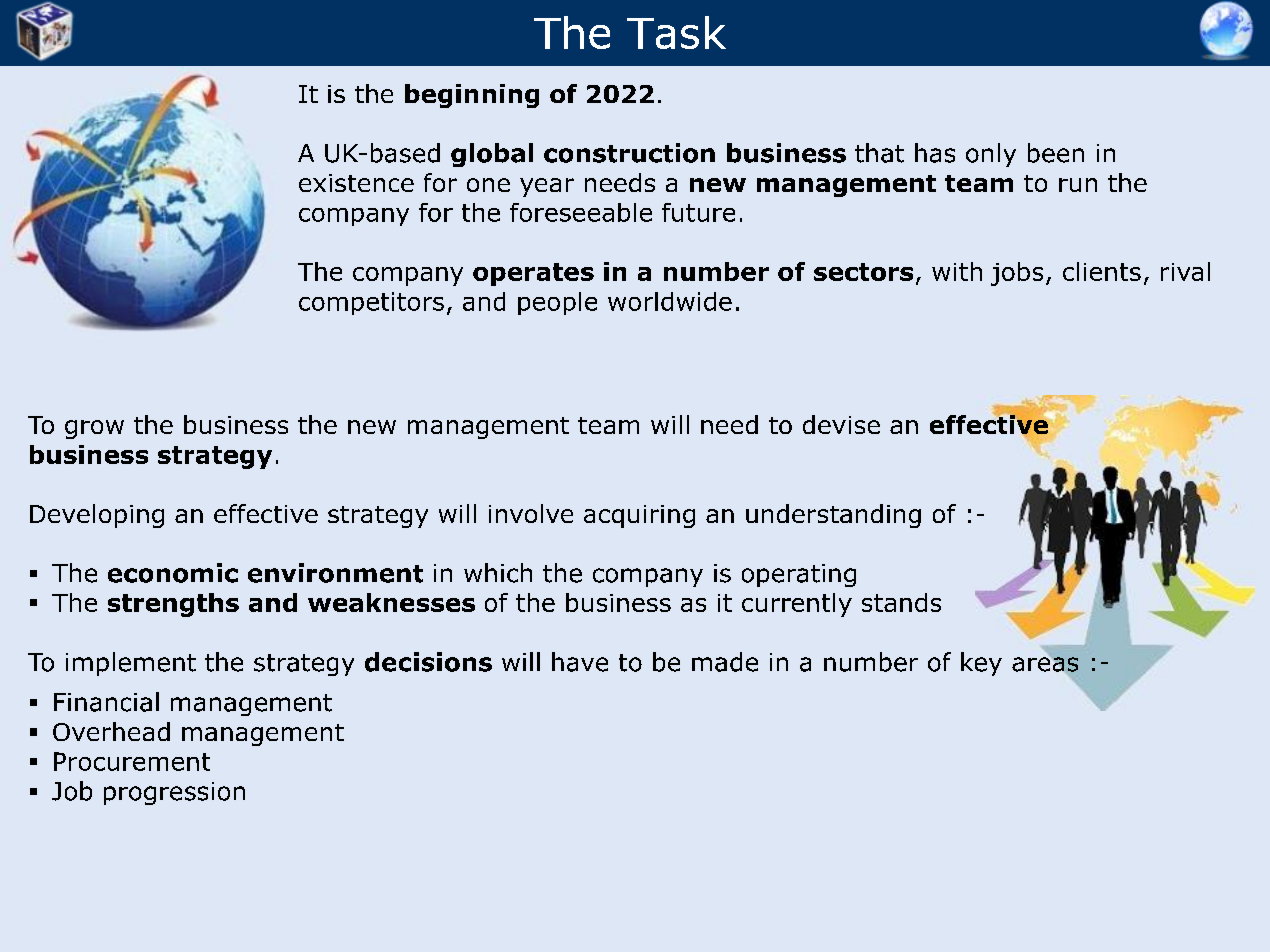  I want to click on economic, so click(173, 573).
